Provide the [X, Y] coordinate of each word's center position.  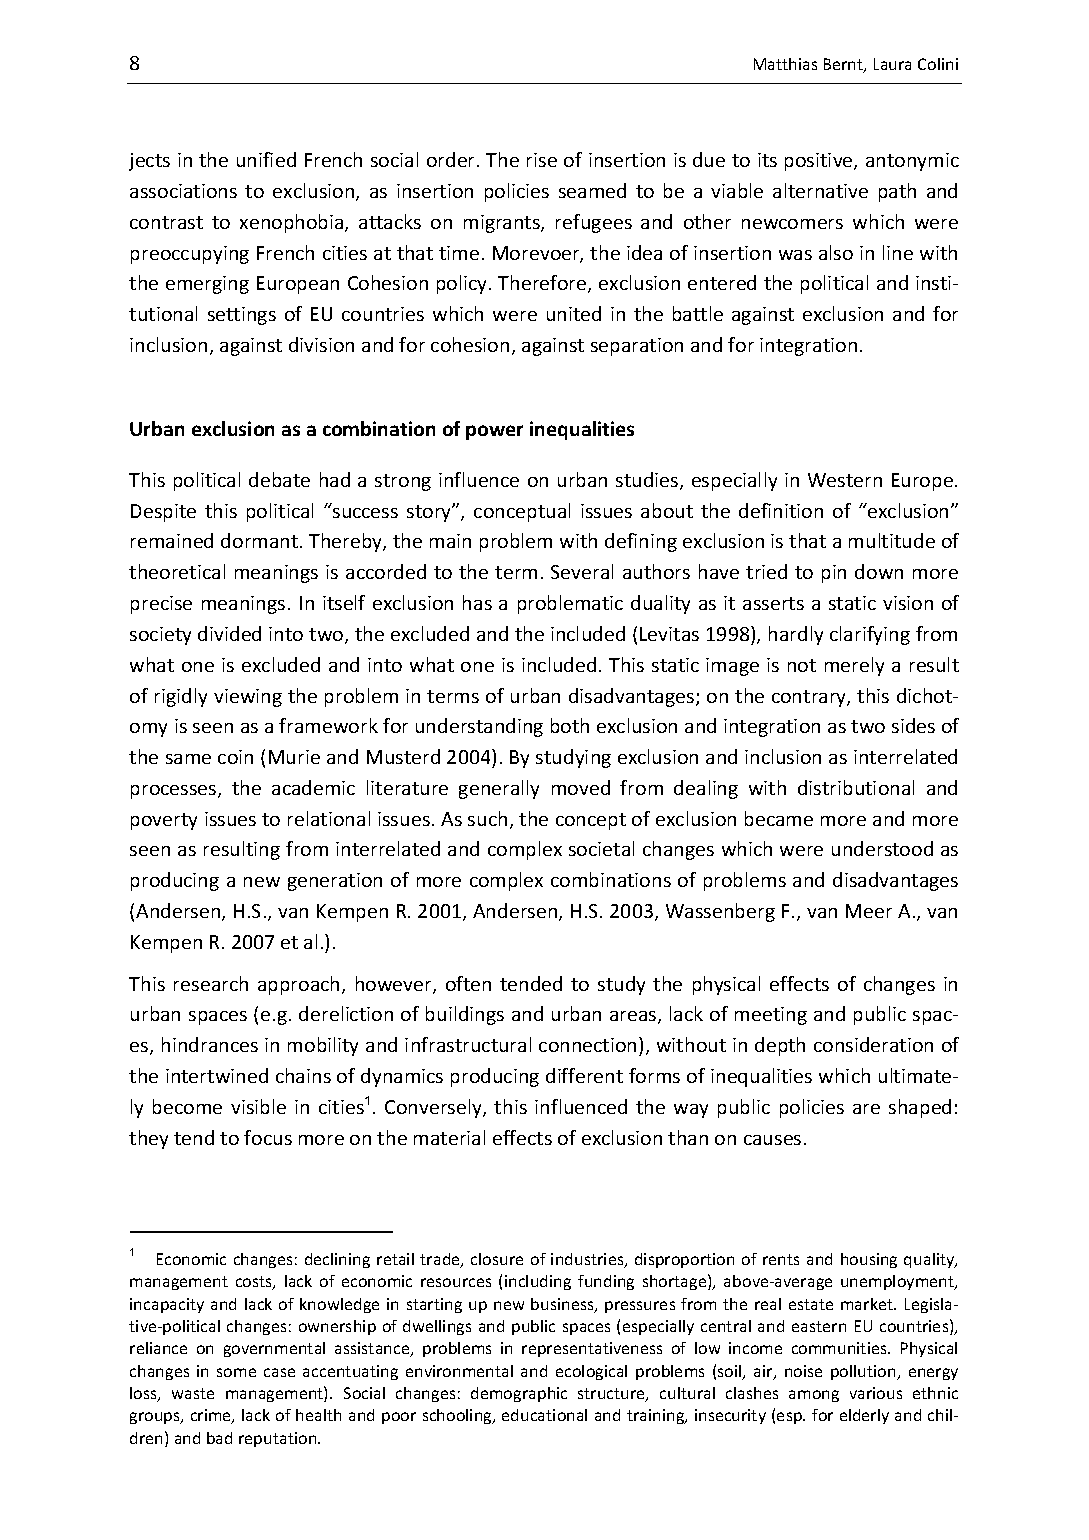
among [814, 1396]
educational [544, 1415]
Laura [892, 64]
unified [266, 159]
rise [542, 160]
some [236, 1372]
